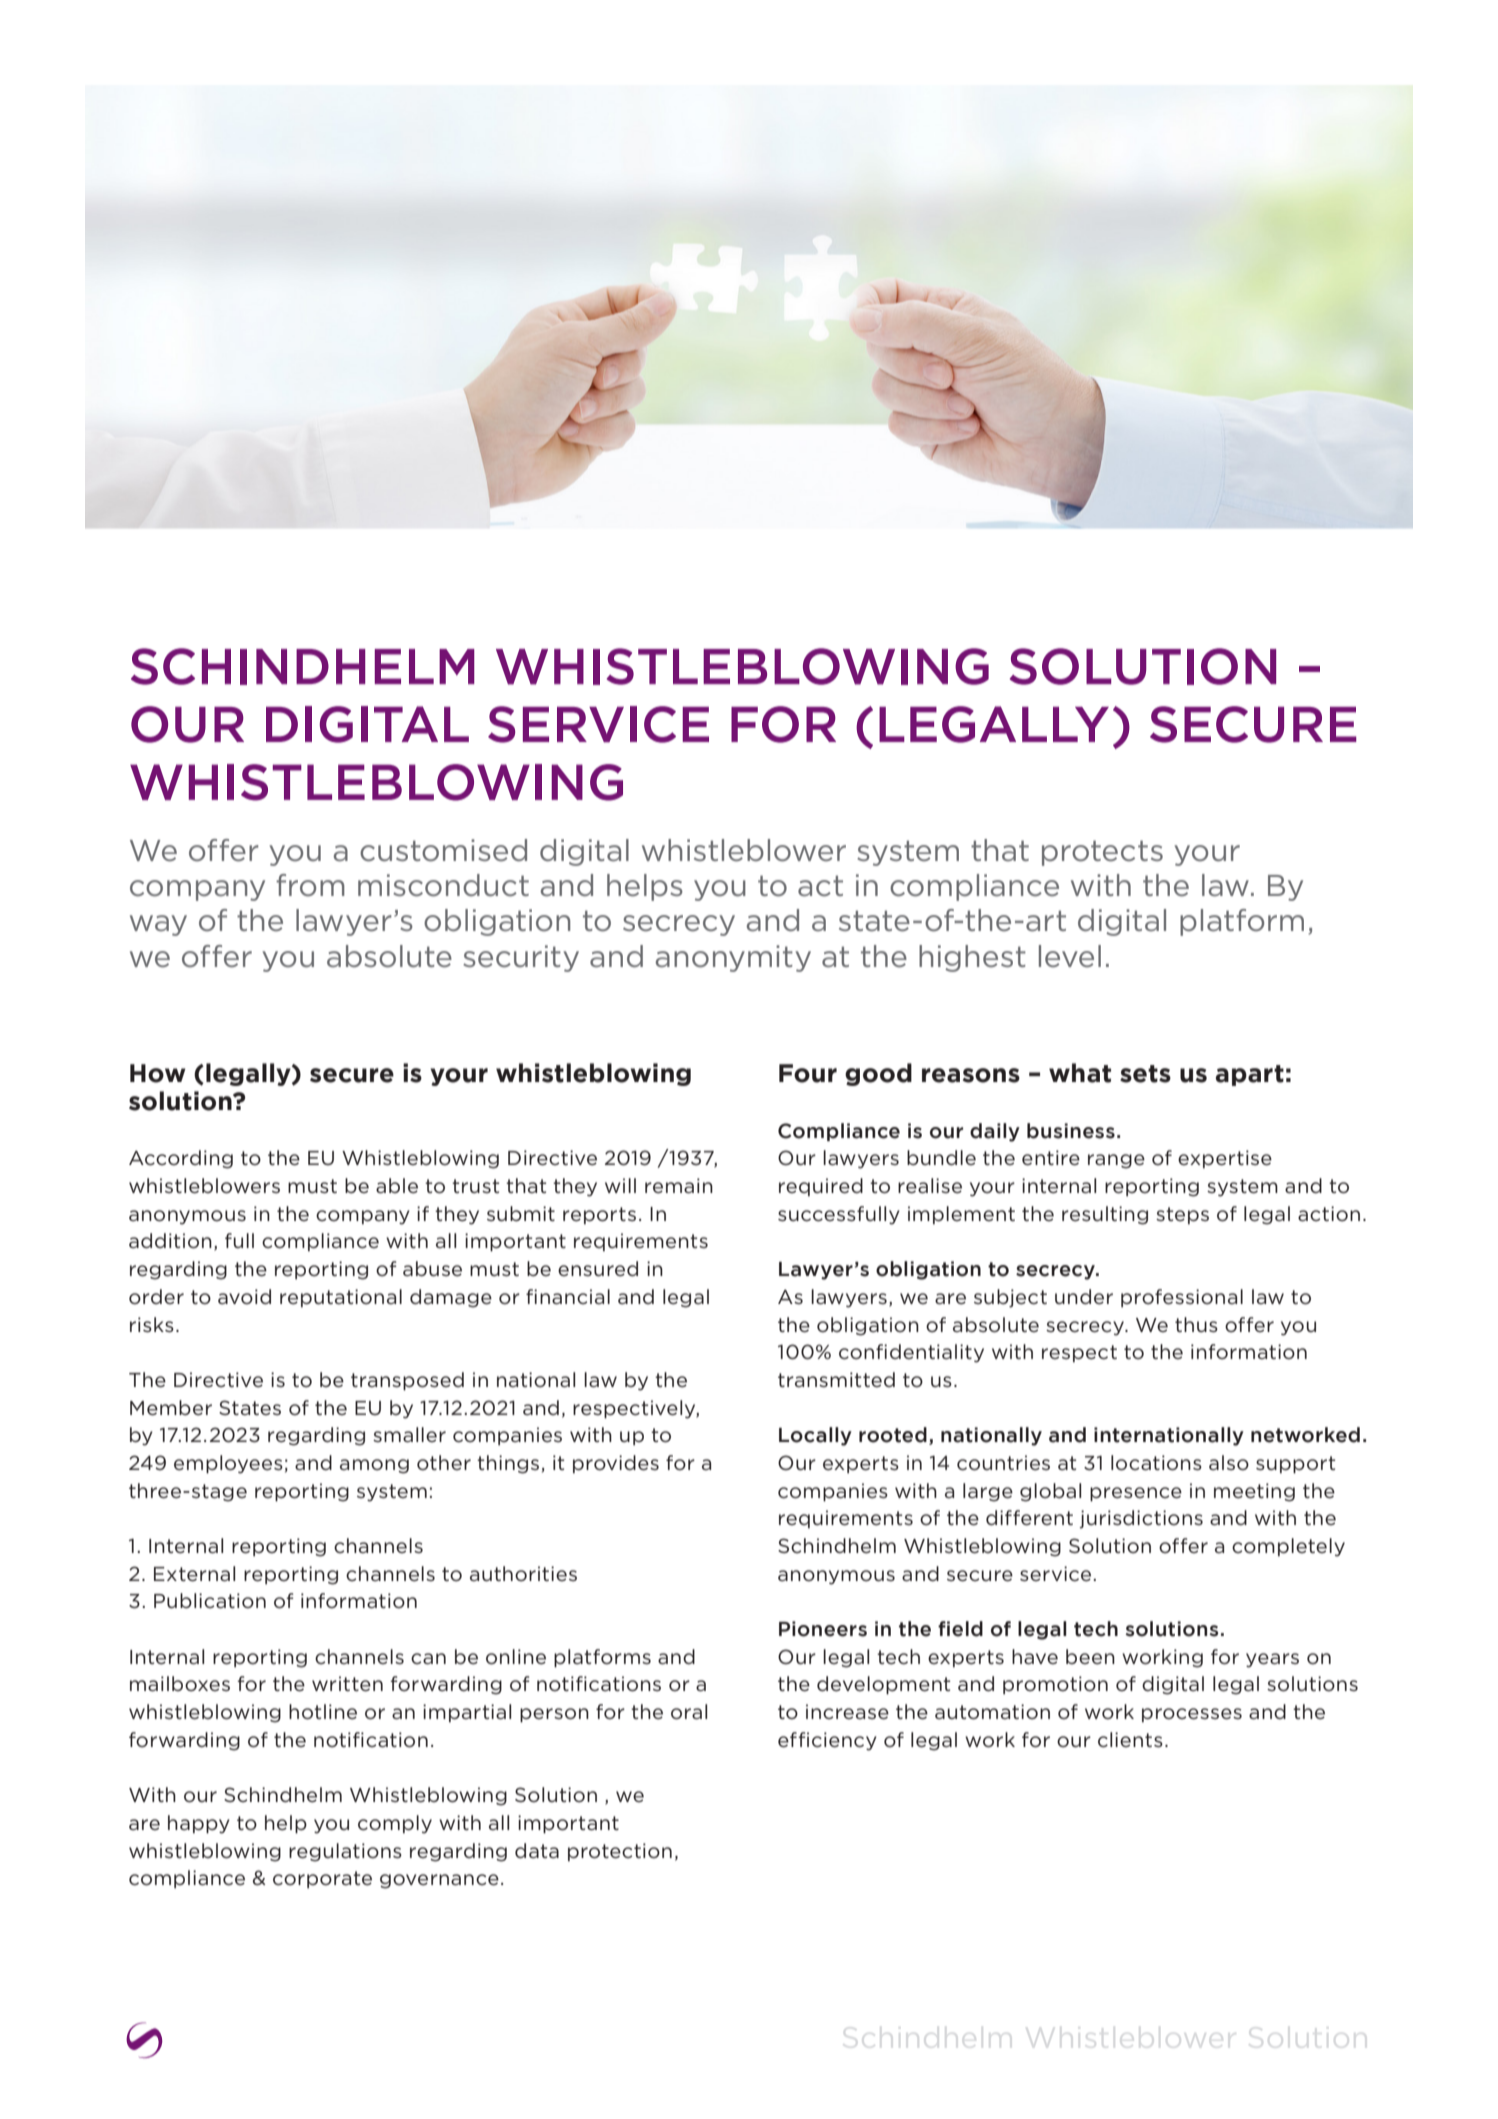 The width and height of the document is (1498, 2119). Describe the element at coordinates (1196, 1324) in the document. I see `thus` at that location.
